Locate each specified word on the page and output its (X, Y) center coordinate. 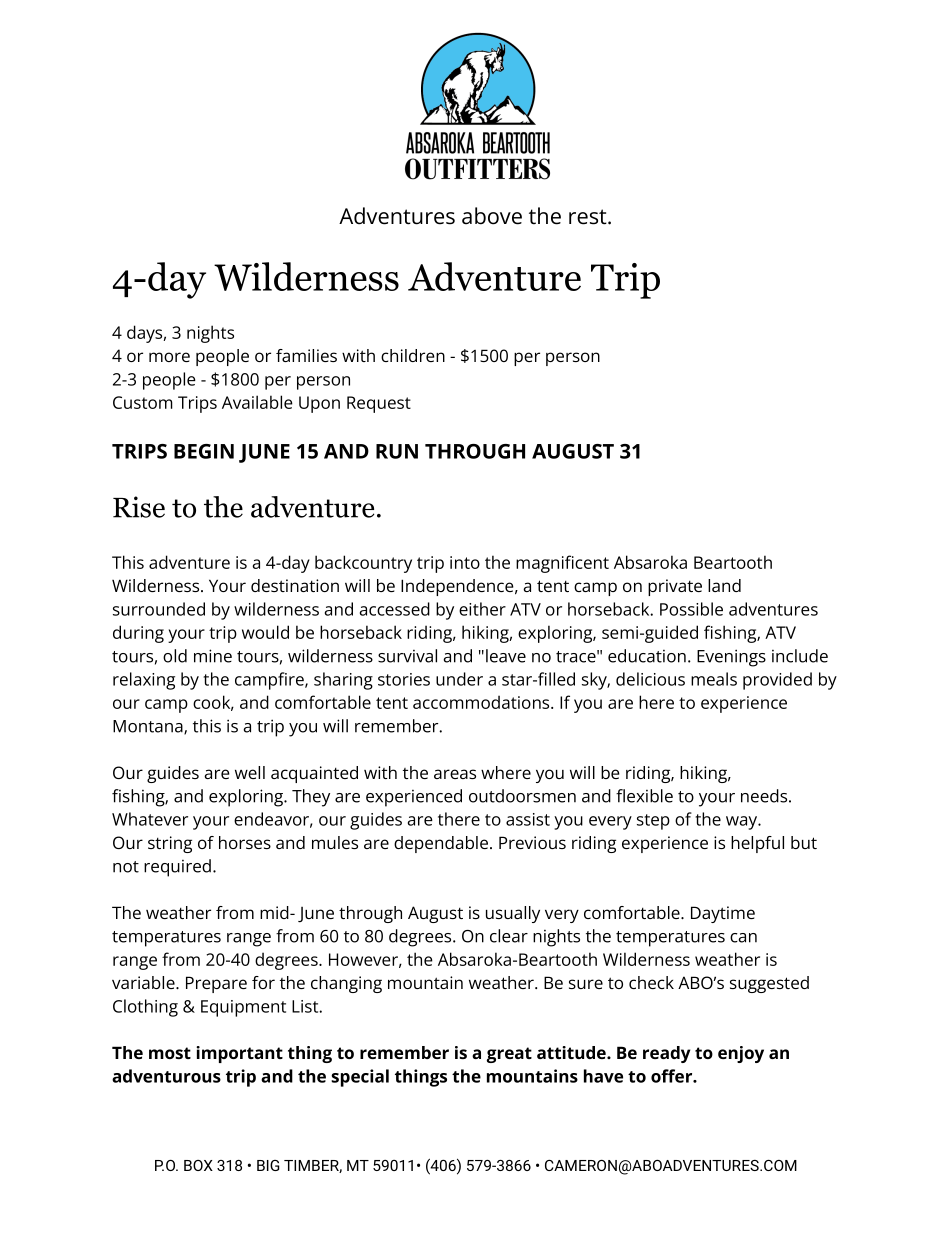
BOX (198, 1165)
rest (589, 217)
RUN (397, 451)
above (492, 216)
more (169, 357)
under (459, 679)
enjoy (741, 1054)
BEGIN (204, 451)
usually (513, 914)
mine (213, 656)
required (177, 868)
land (724, 585)
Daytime (723, 914)
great (509, 1055)
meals (714, 679)
